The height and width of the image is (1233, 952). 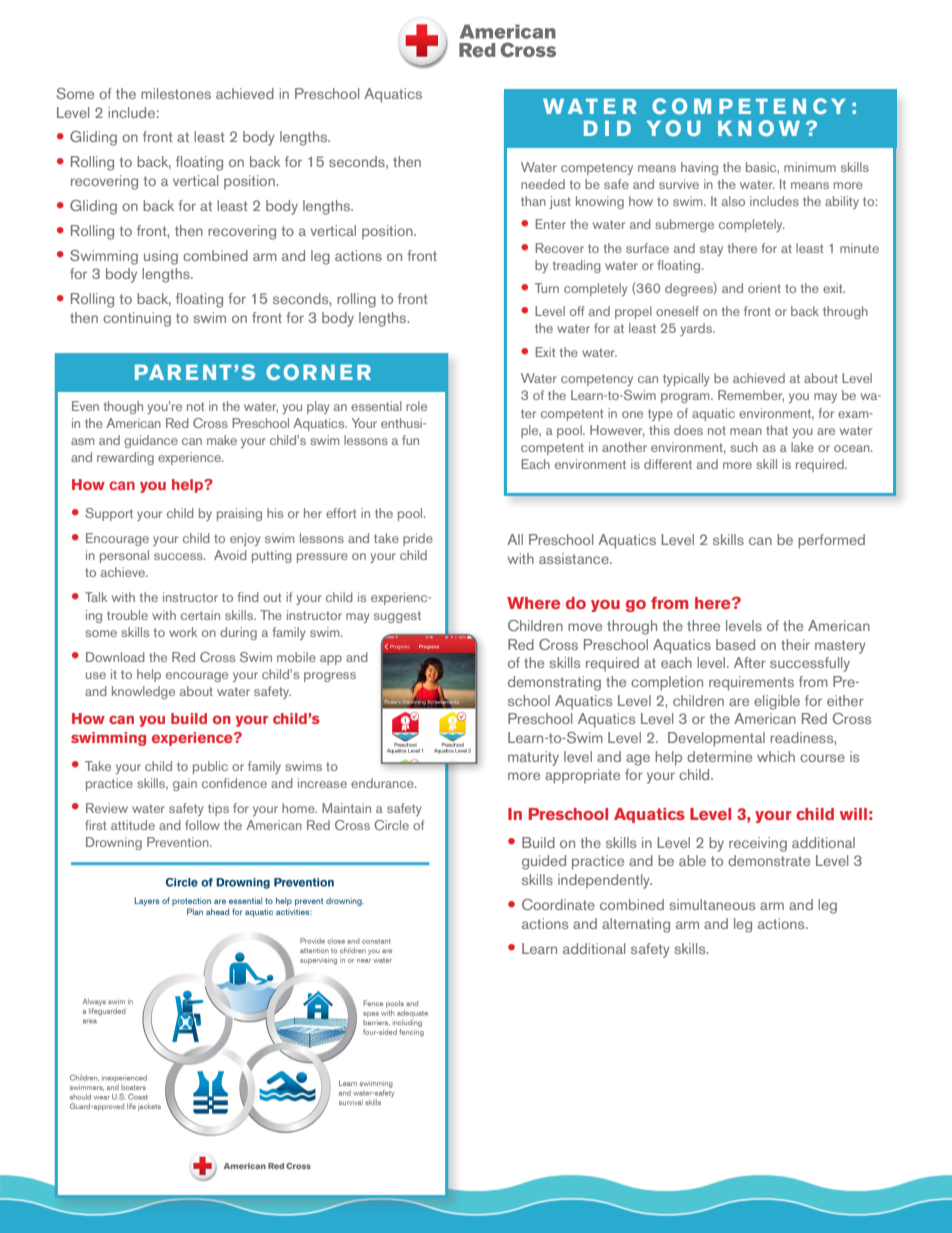 What do you see at coordinates (831, 541) in the image?
I see `performed` at bounding box center [831, 541].
